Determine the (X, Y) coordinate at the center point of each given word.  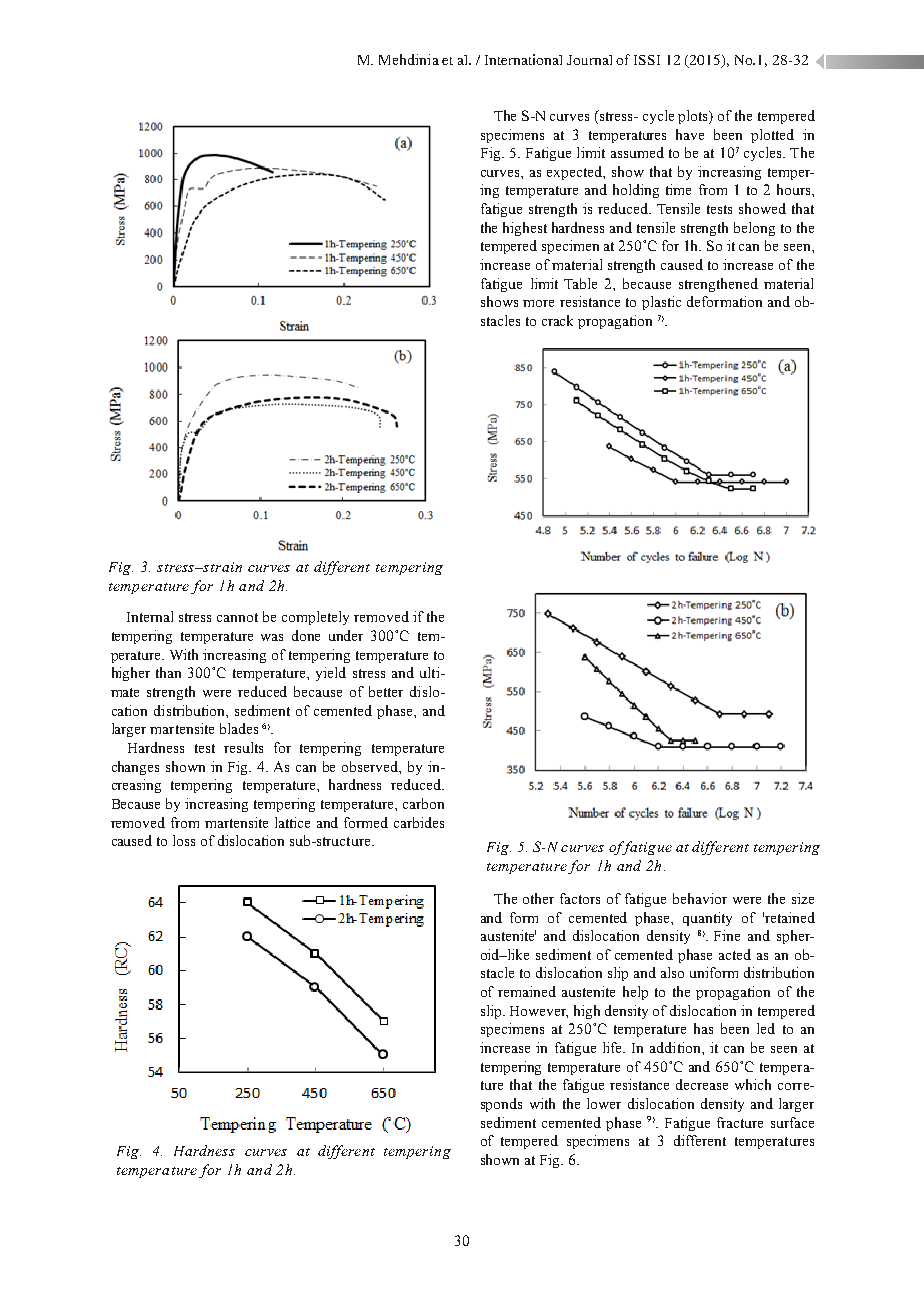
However (539, 1012)
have (690, 134)
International (523, 59)
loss (184, 840)
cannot (237, 617)
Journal (589, 60)
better (386, 691)
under (346, 635)
